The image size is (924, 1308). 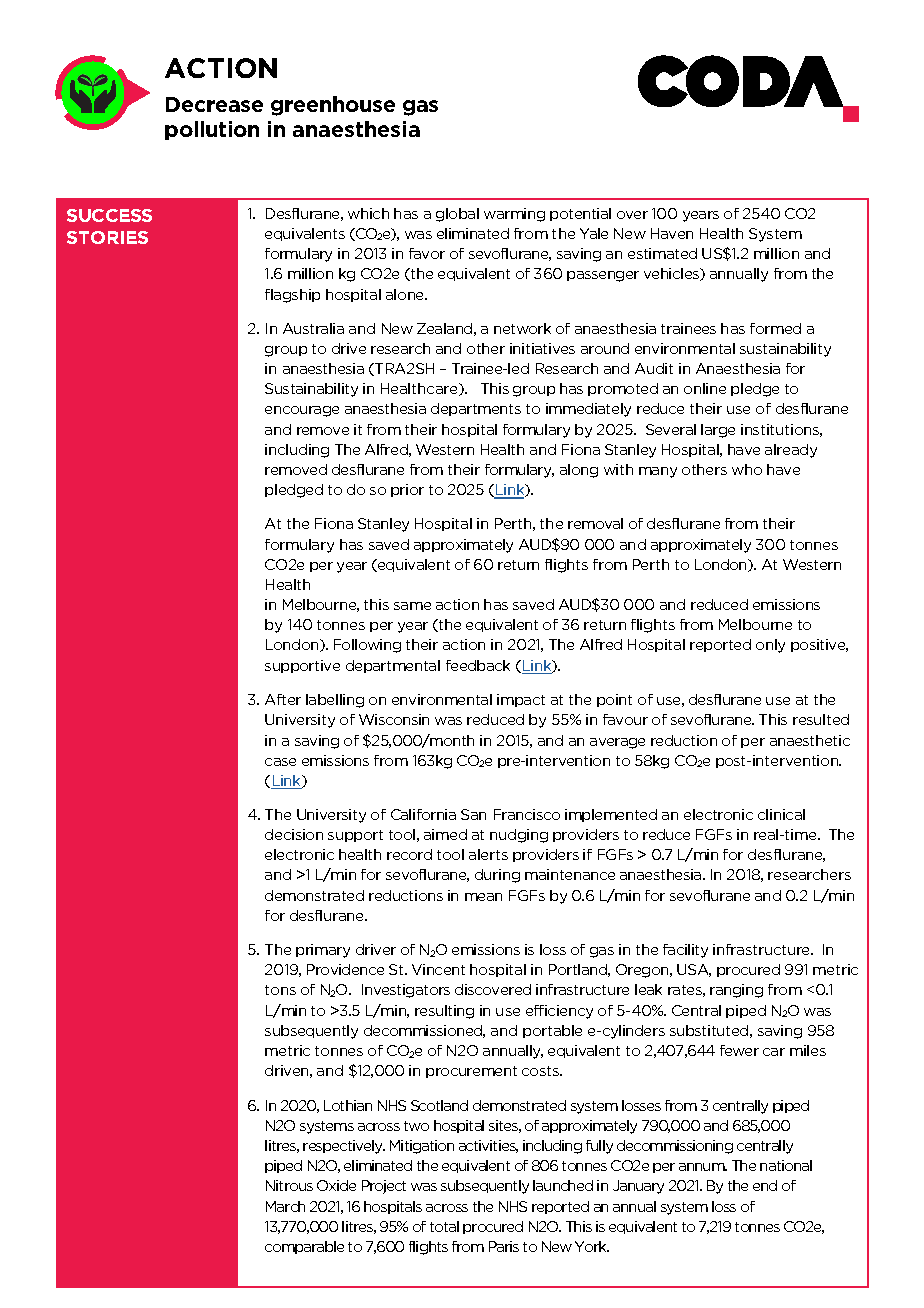 I want to click on clinical, so click(x=781, y=814).
